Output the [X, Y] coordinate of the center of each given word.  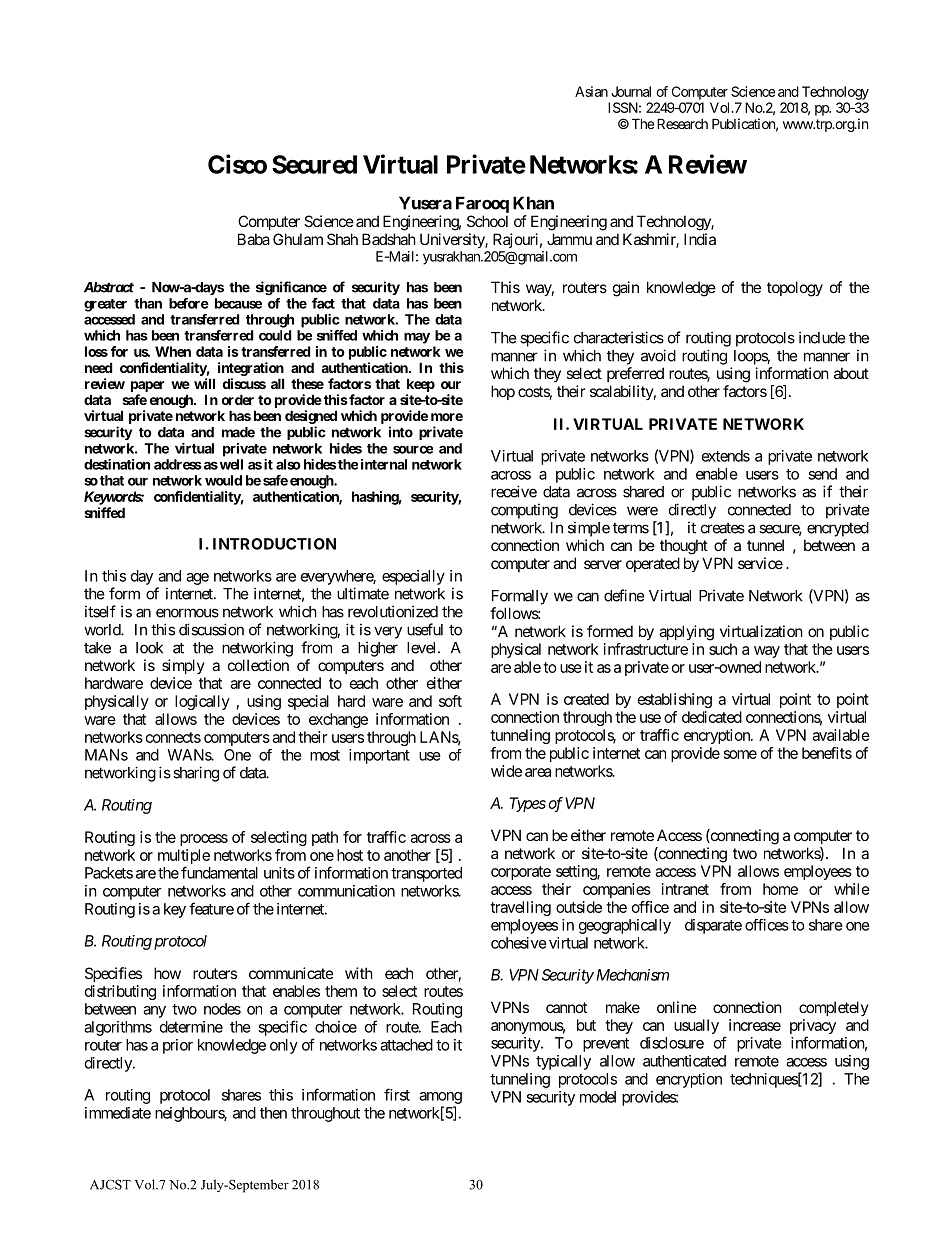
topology [795, 289]
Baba [254, 239]
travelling [520, 908]
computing [524, 511]
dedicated [712, 717]
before [189, 303]
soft [450, 701]
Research [682, 123]
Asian [591, 91]
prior [178, 1046]
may [417, 338]
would [223, 480]
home [780, 889]
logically [202, 702]
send [822, 474]
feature [211, 908]
